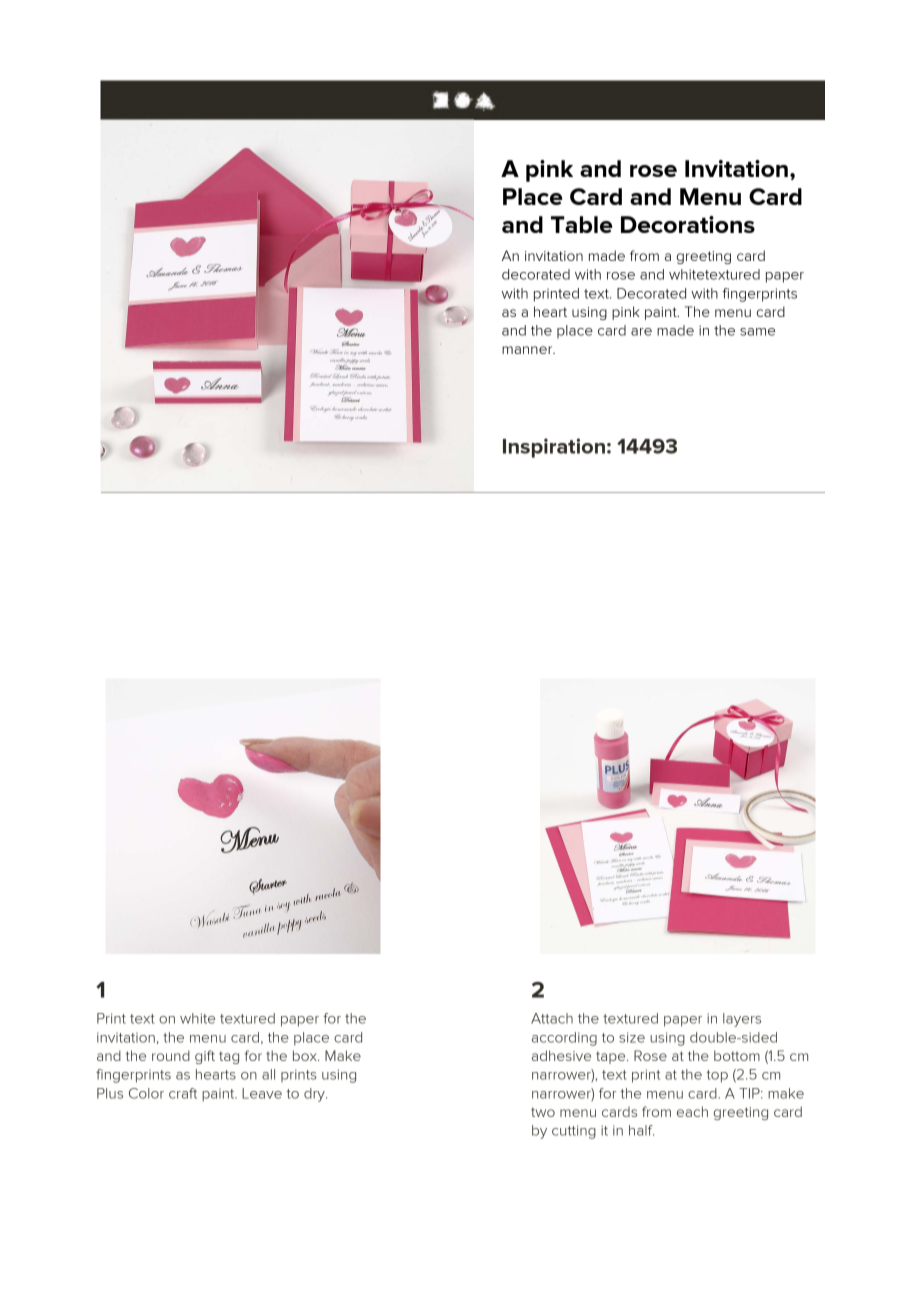 Image resolution: width=924 pixels, height=1308 pixels. Describe the element at coordinates (528, 350) in the screenshot. I see `manner` at that location.
